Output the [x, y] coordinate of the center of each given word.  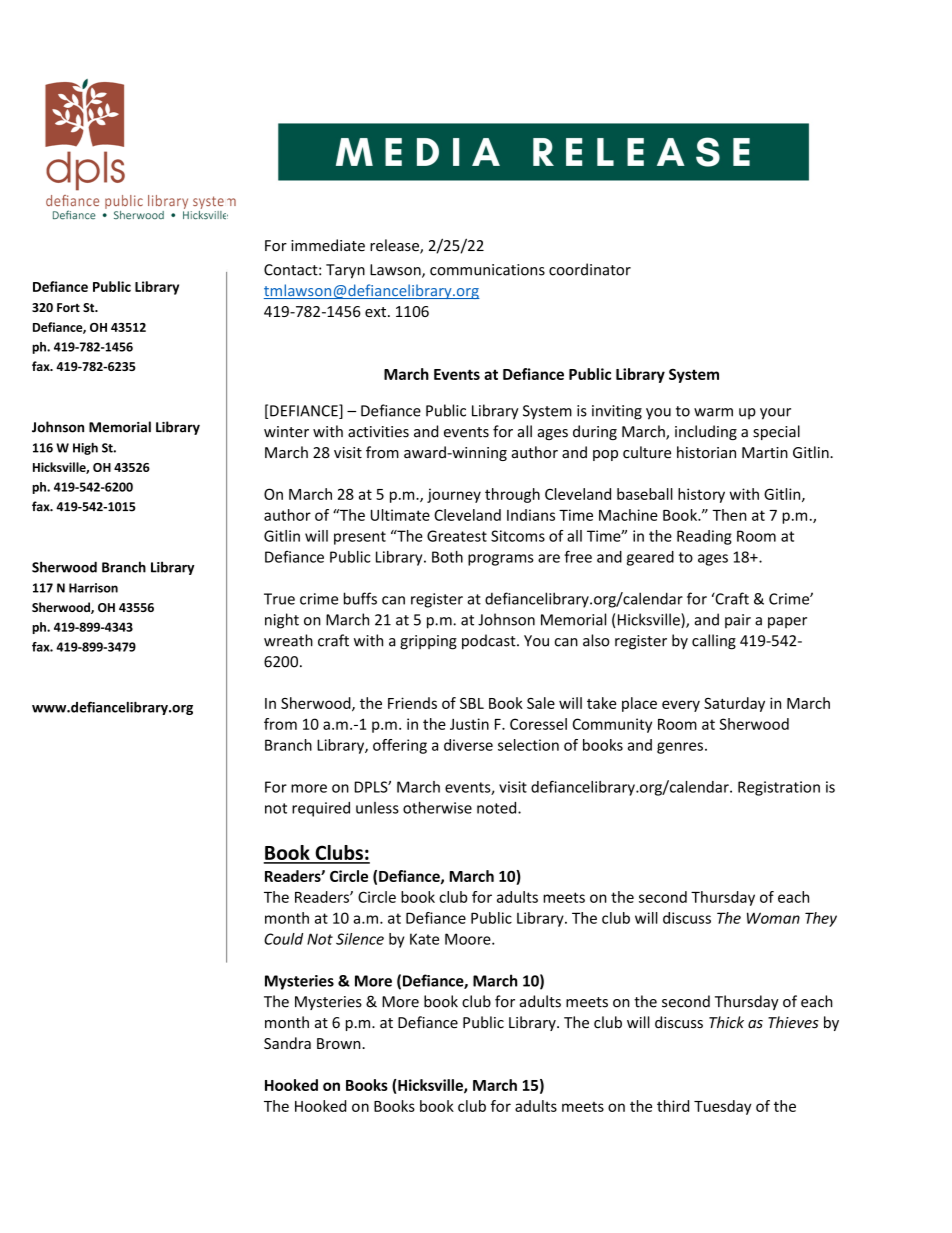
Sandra [287, 1043]
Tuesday [723, 1107]
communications [487, 270]
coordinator [590, 269]
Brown [340, 1043]
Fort [68, 307]
